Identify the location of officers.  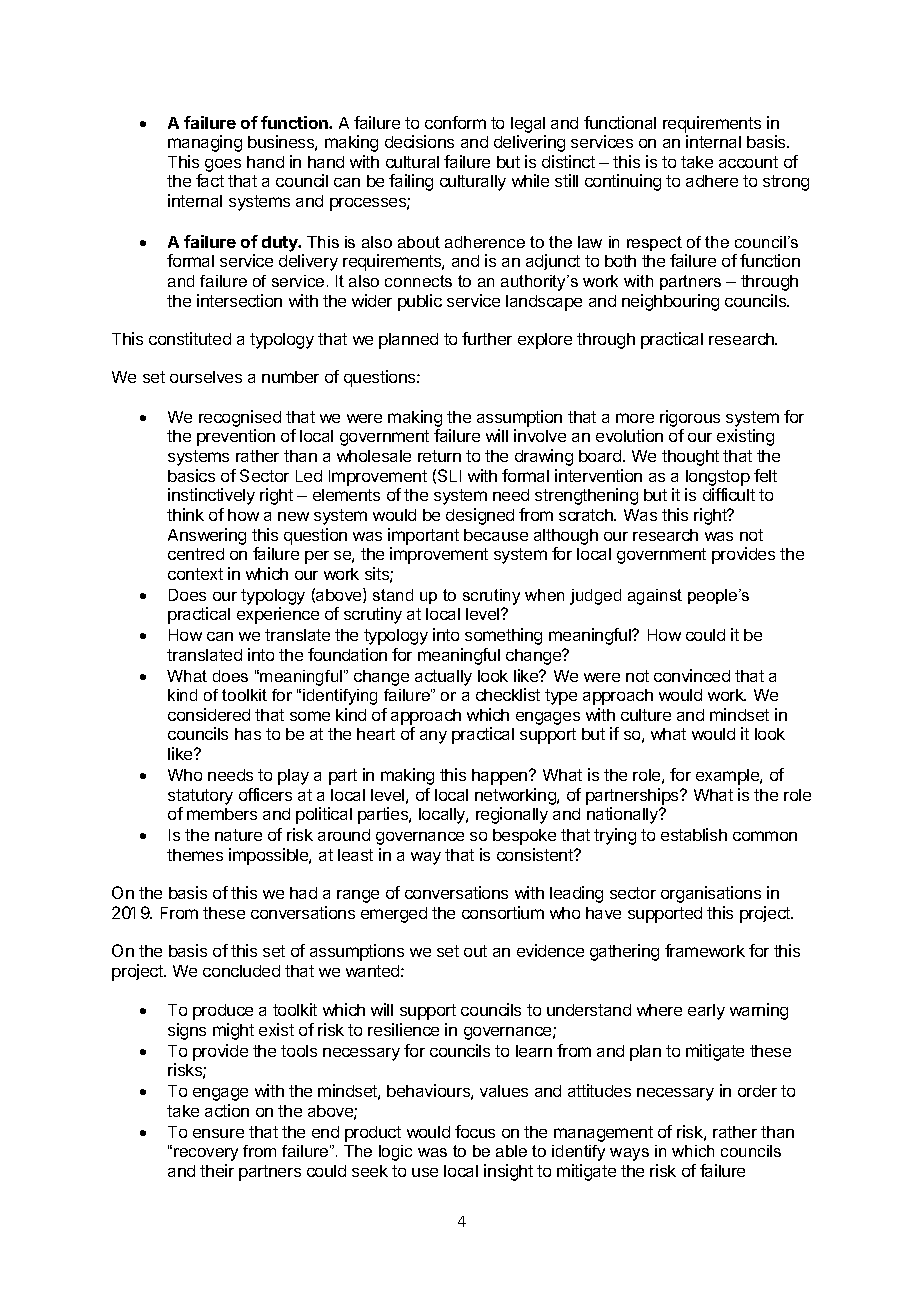
(265, 794).
